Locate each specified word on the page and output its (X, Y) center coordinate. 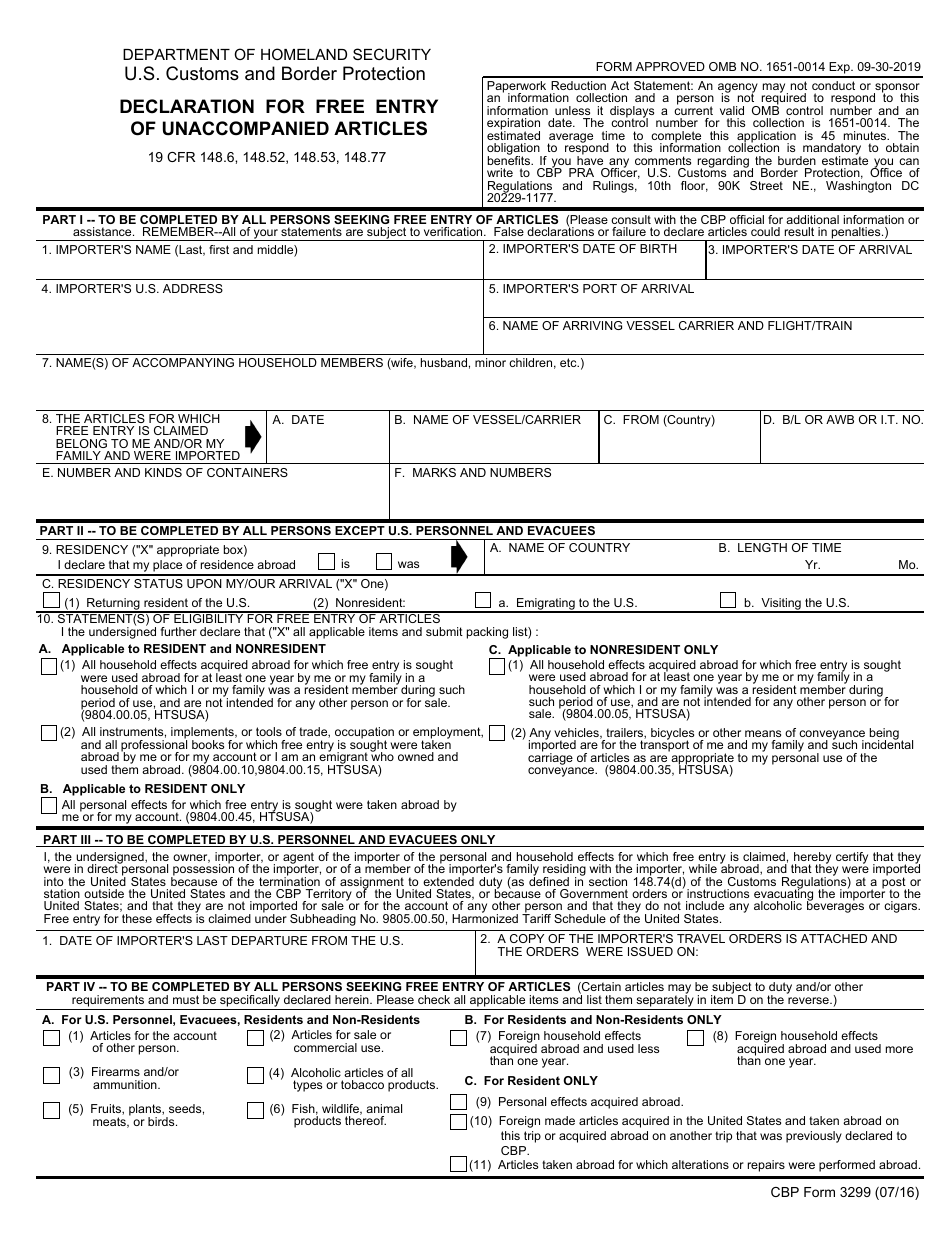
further (179, 631)
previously (814, 1137)
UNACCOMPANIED (246, 128)
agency (738, 89)
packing (487, 633)
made (560, 1120)
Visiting (781, 605)
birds (162, 1121)
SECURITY (392, 54)
